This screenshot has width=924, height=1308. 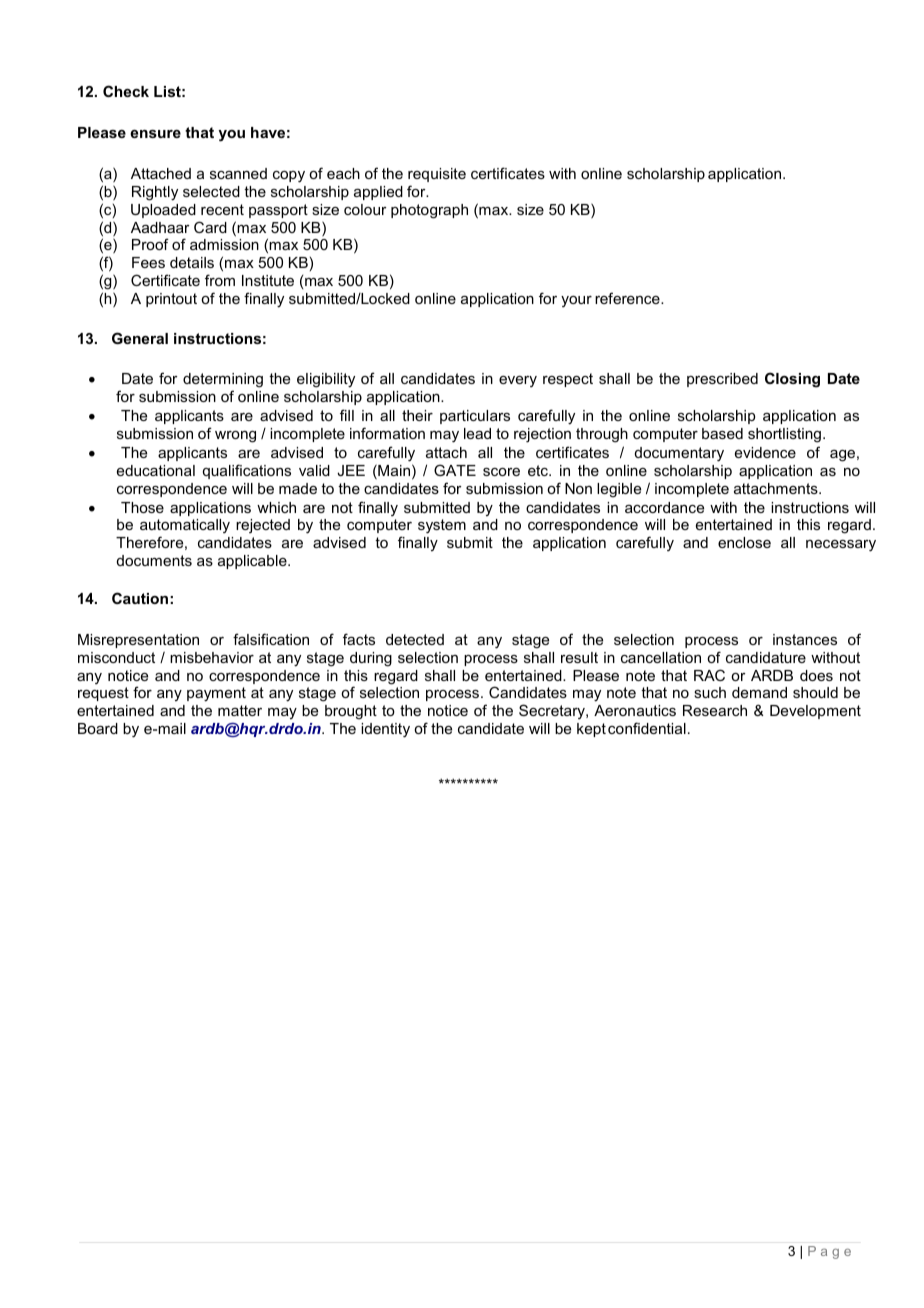 I want to click on based, so click(x=722, y=433).
